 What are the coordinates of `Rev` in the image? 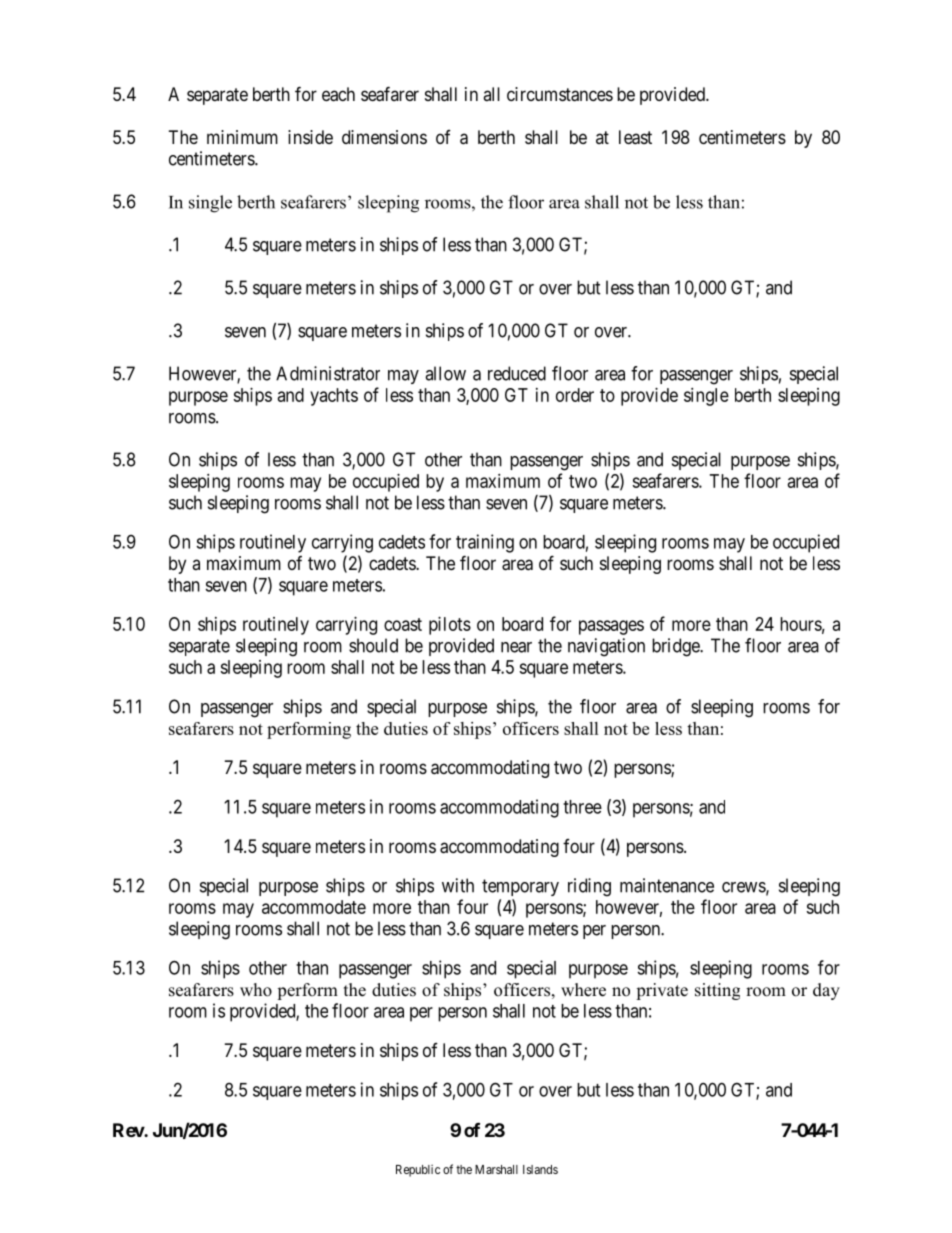 It's located at (129, 1130).
